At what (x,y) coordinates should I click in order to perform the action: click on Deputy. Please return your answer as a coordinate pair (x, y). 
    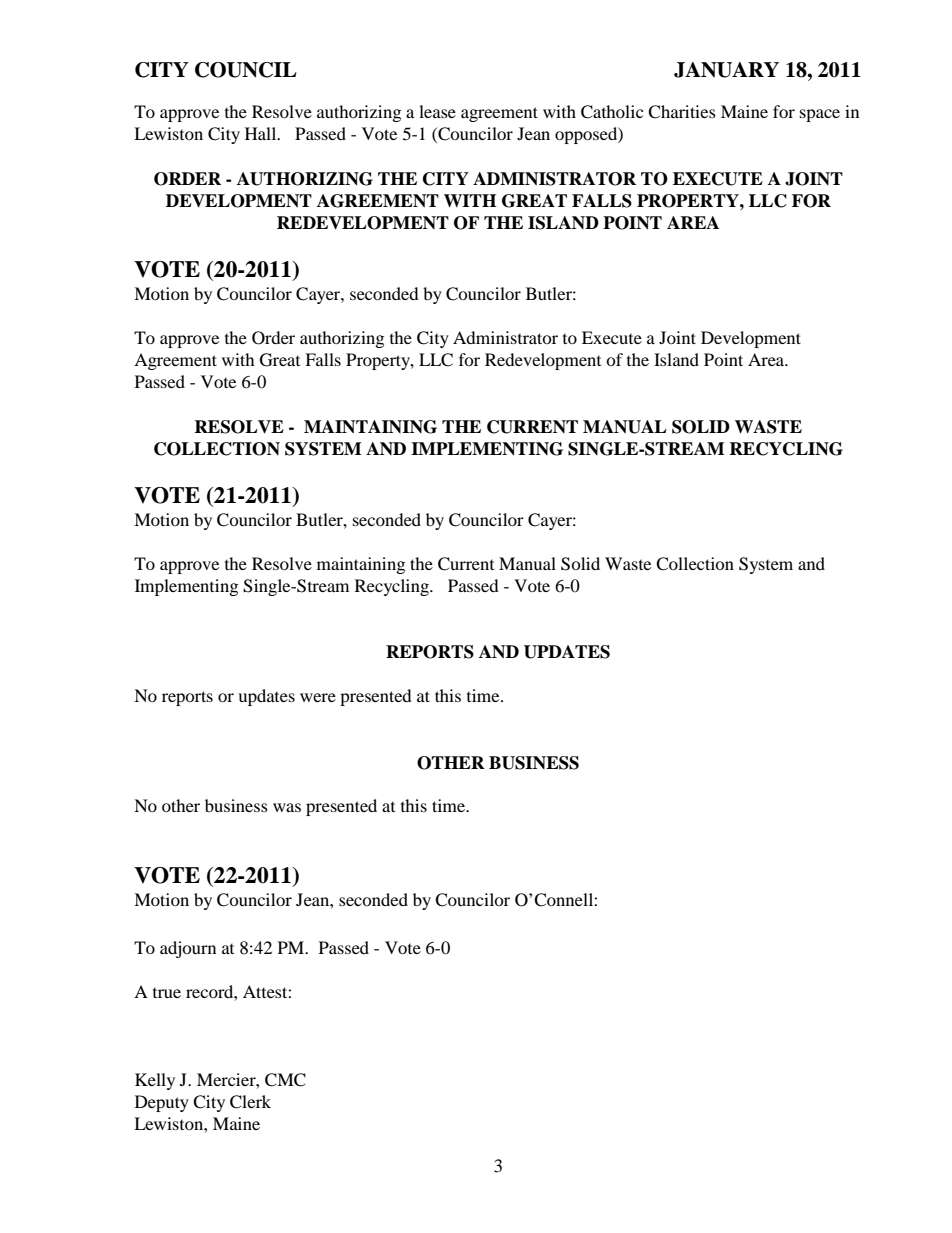
    Looking at the image, I should click on (162, 1103).
